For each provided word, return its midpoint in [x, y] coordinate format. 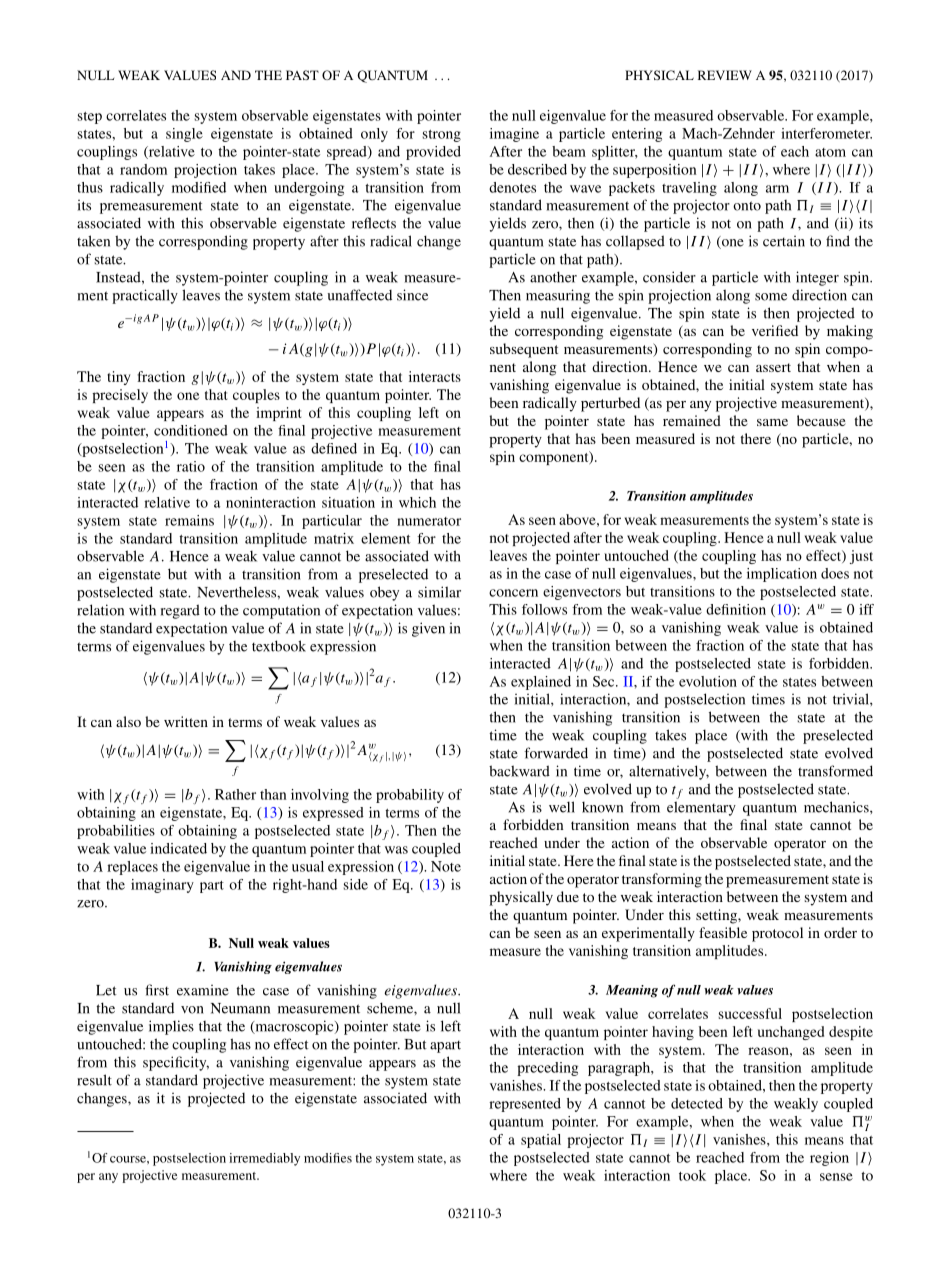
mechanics [837, 807]
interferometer [826, 133]
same [772, 422]
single [184, 135]
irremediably [264, 1159]
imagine [514, 135]
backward [519, 771]
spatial [541, 1141]
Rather [235, 794]
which [417, 502]
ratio [191, 466]
